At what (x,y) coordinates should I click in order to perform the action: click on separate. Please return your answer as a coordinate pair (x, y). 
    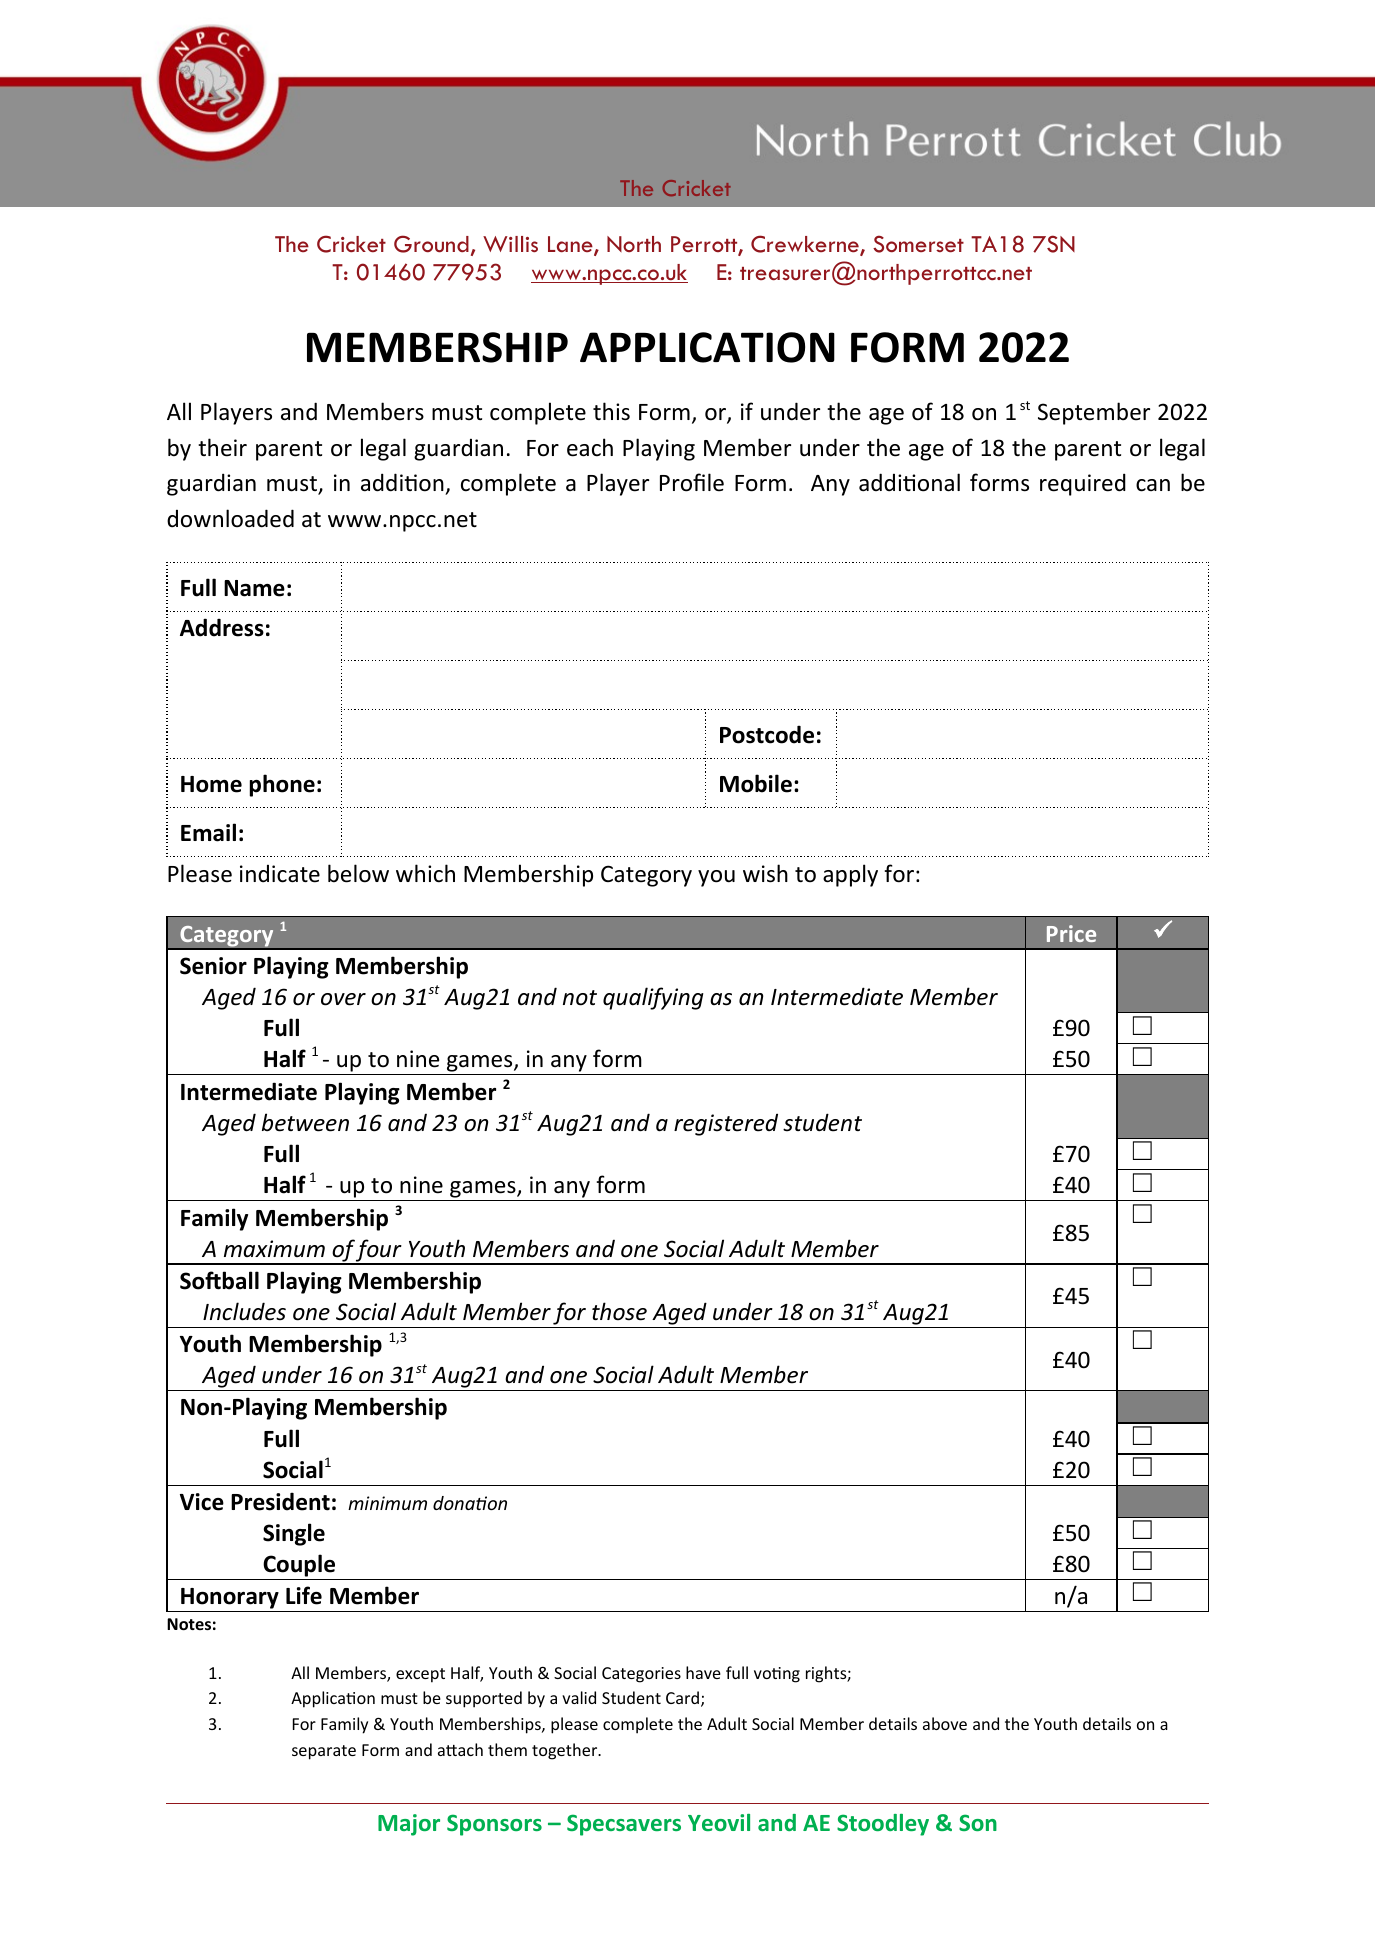
    Looking at the image, I should click on (324, 1752).
